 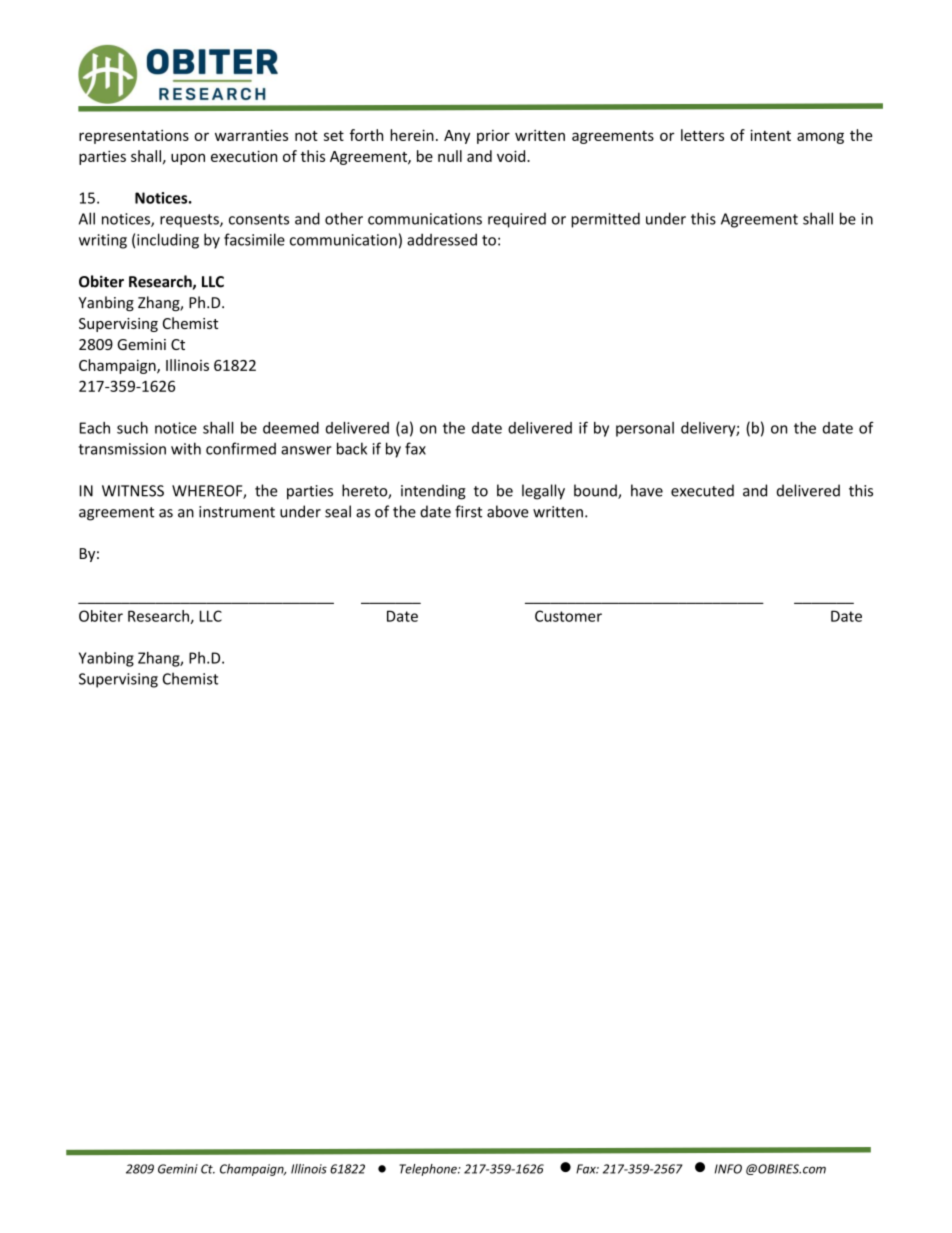 I want to click on INFO, so click(x=728, y=1169).
